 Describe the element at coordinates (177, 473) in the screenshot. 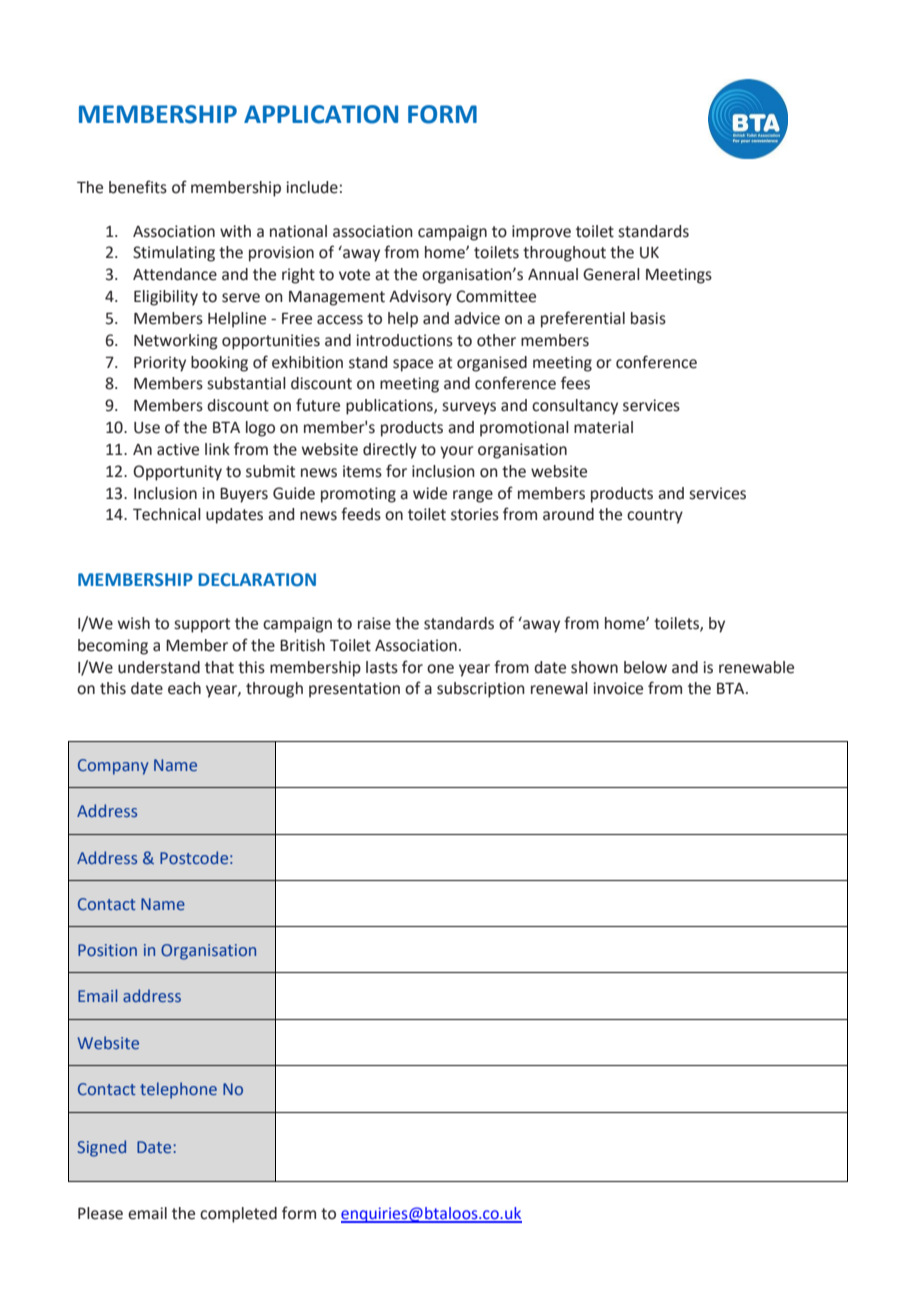

I see `Opportunity` at that location.
